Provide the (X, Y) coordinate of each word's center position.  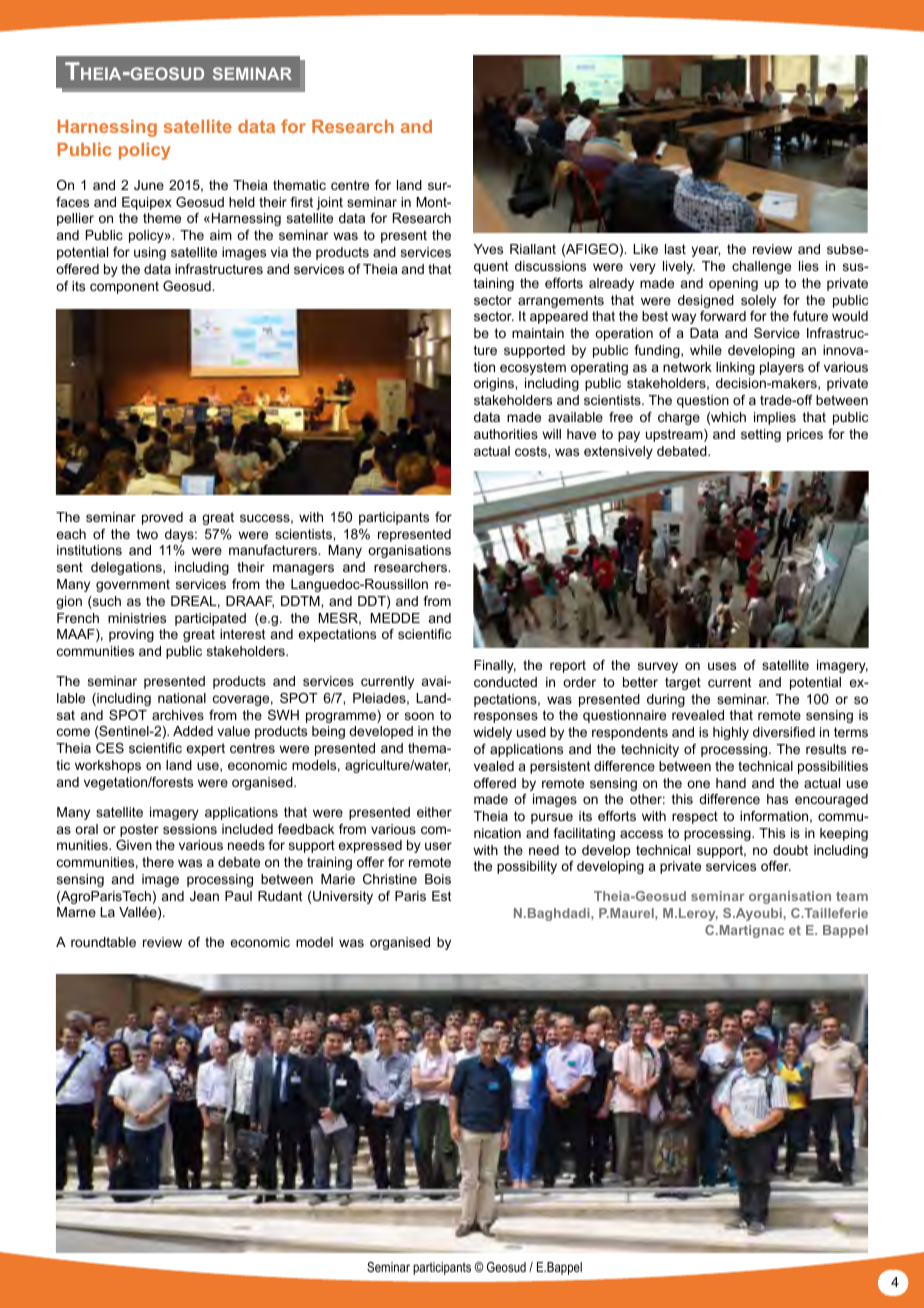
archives (178, 715)
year (705, 251)
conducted (505, 682)
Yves (488, 249)
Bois (438, 879)
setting (761, 435)
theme (162, 218)
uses (722, 666)
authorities (506, 434)
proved (162, 518)
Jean (204, 896)
